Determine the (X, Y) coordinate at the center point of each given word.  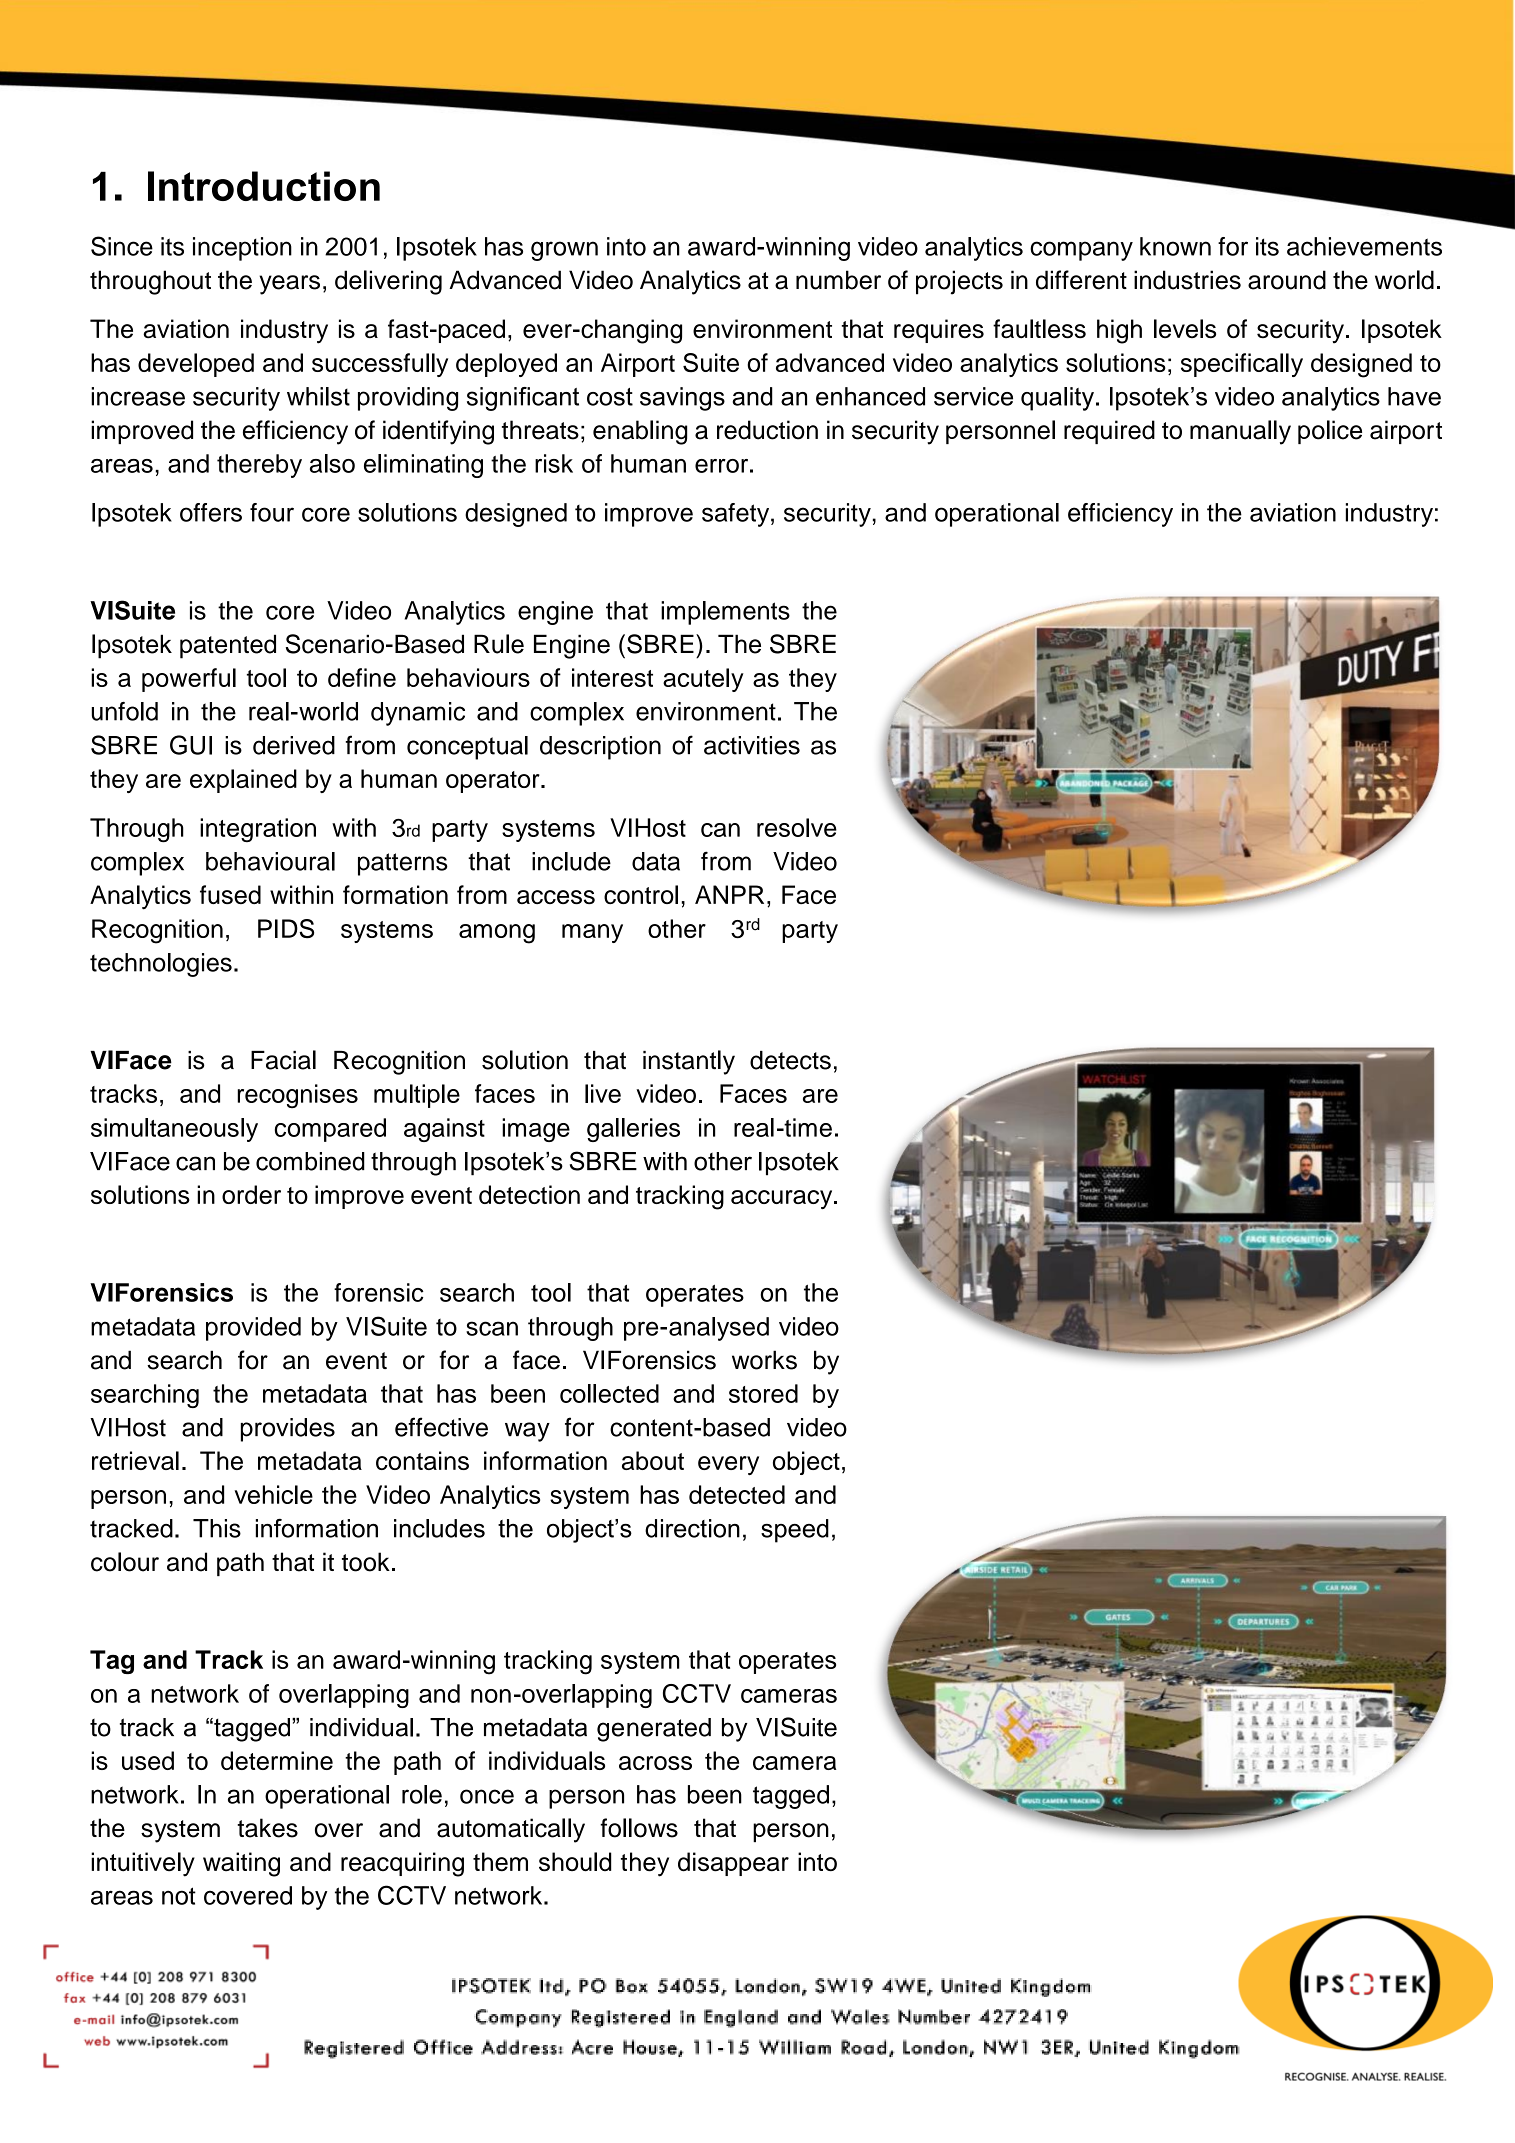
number (838, 280)
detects (790, 1060)
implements (725, 613)
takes (267, 1828)
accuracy (783, 1199)
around (1287, 280)
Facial (283, 1060)
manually (1240, 432)
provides (288, 1430)
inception (242, 249)
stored (763, 1393)
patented (228, 646)
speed (795, 1531)
